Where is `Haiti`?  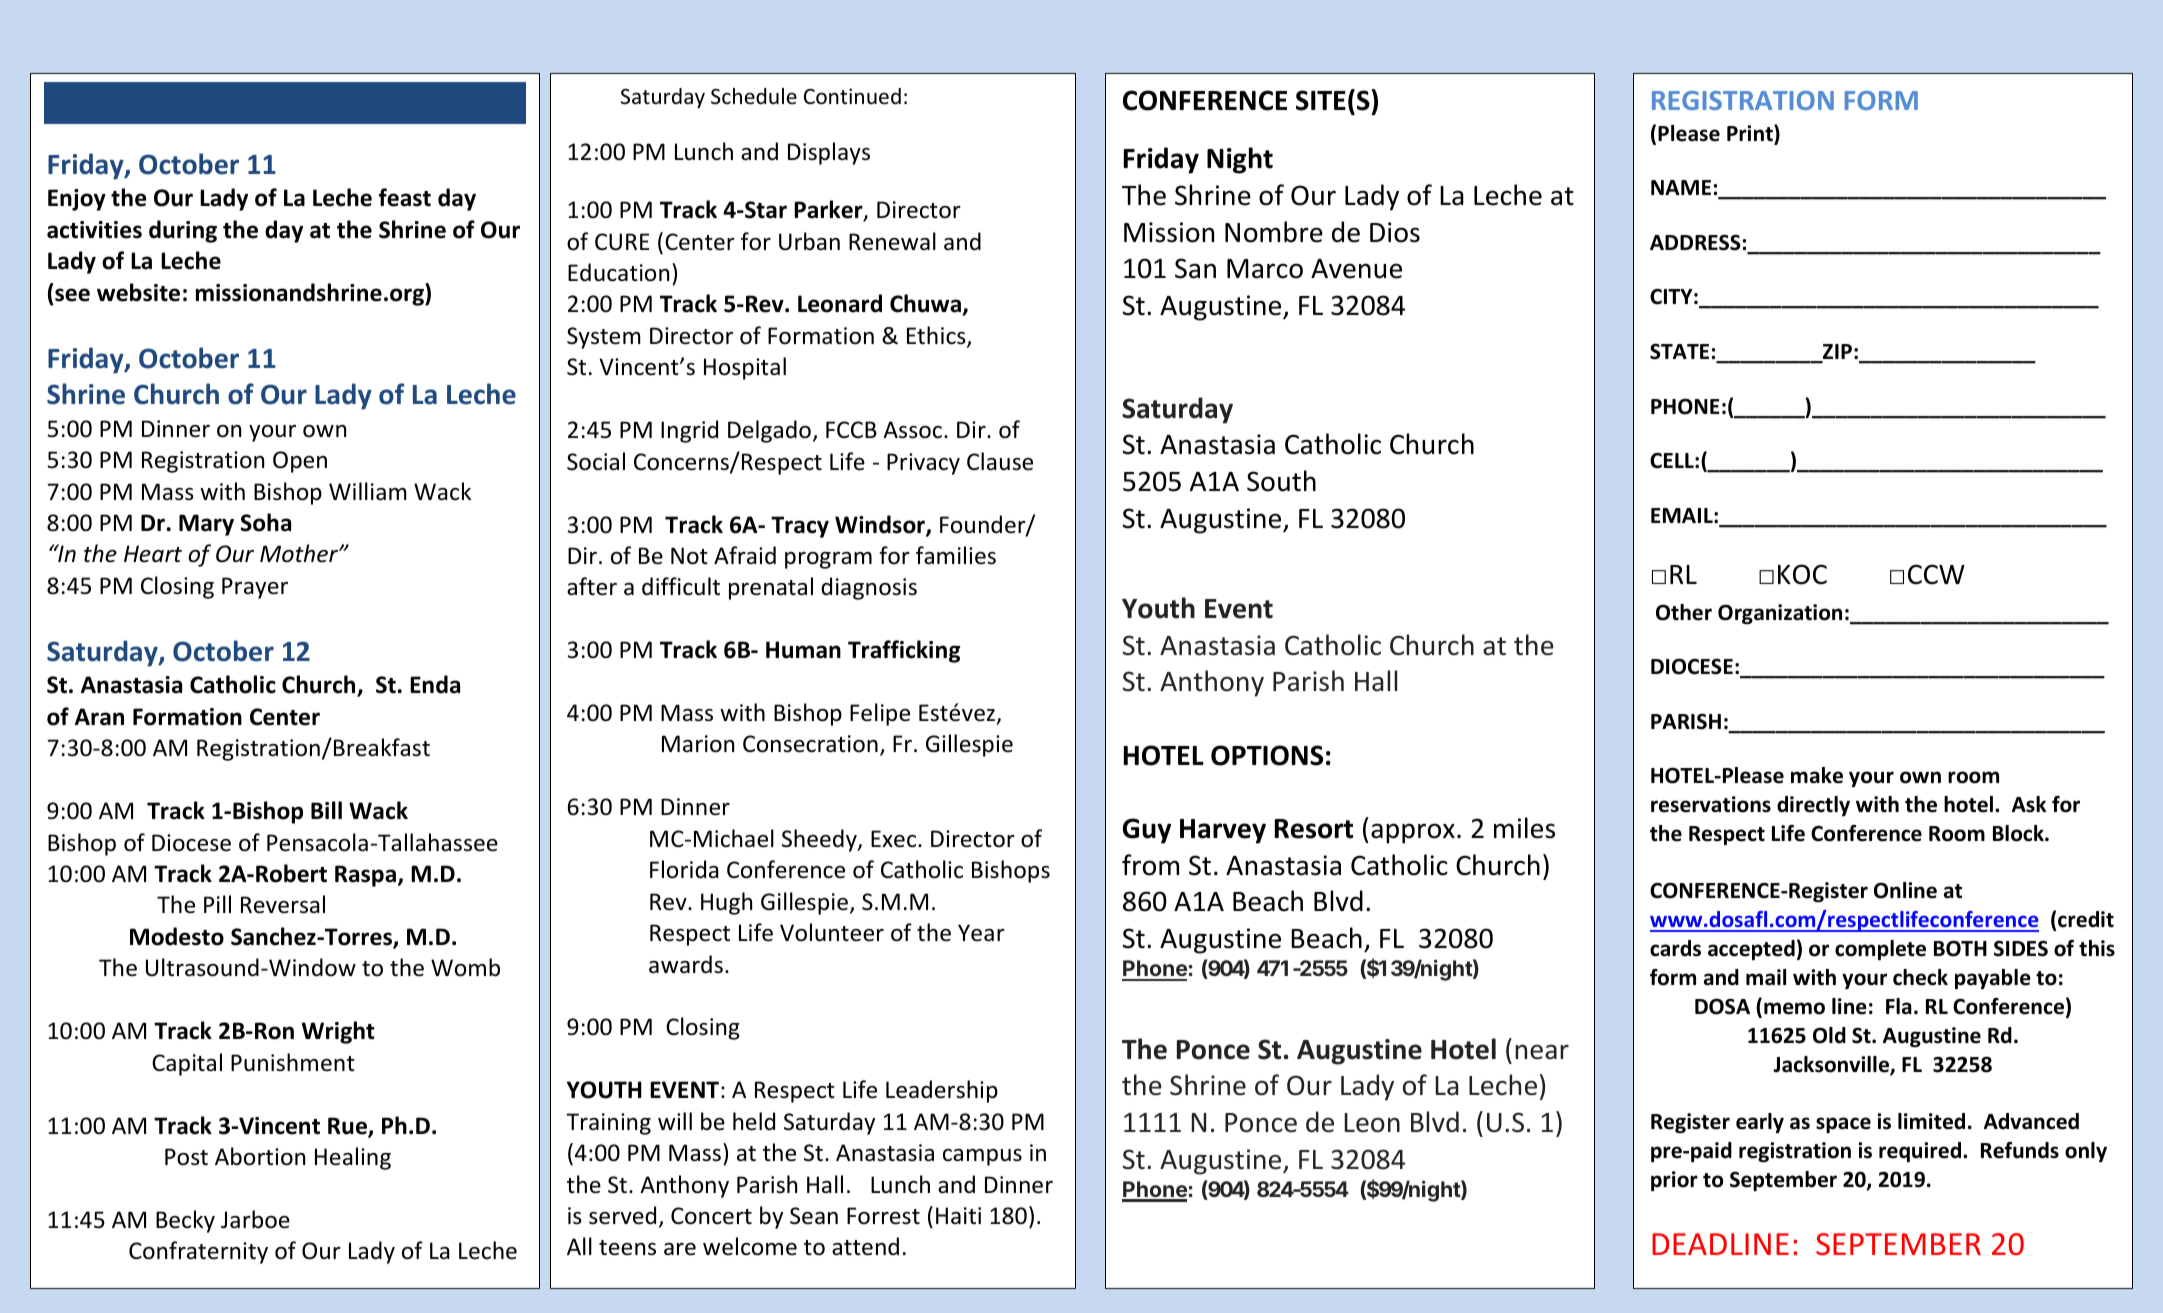
Haiti is located at coordinates (958, 1215).
